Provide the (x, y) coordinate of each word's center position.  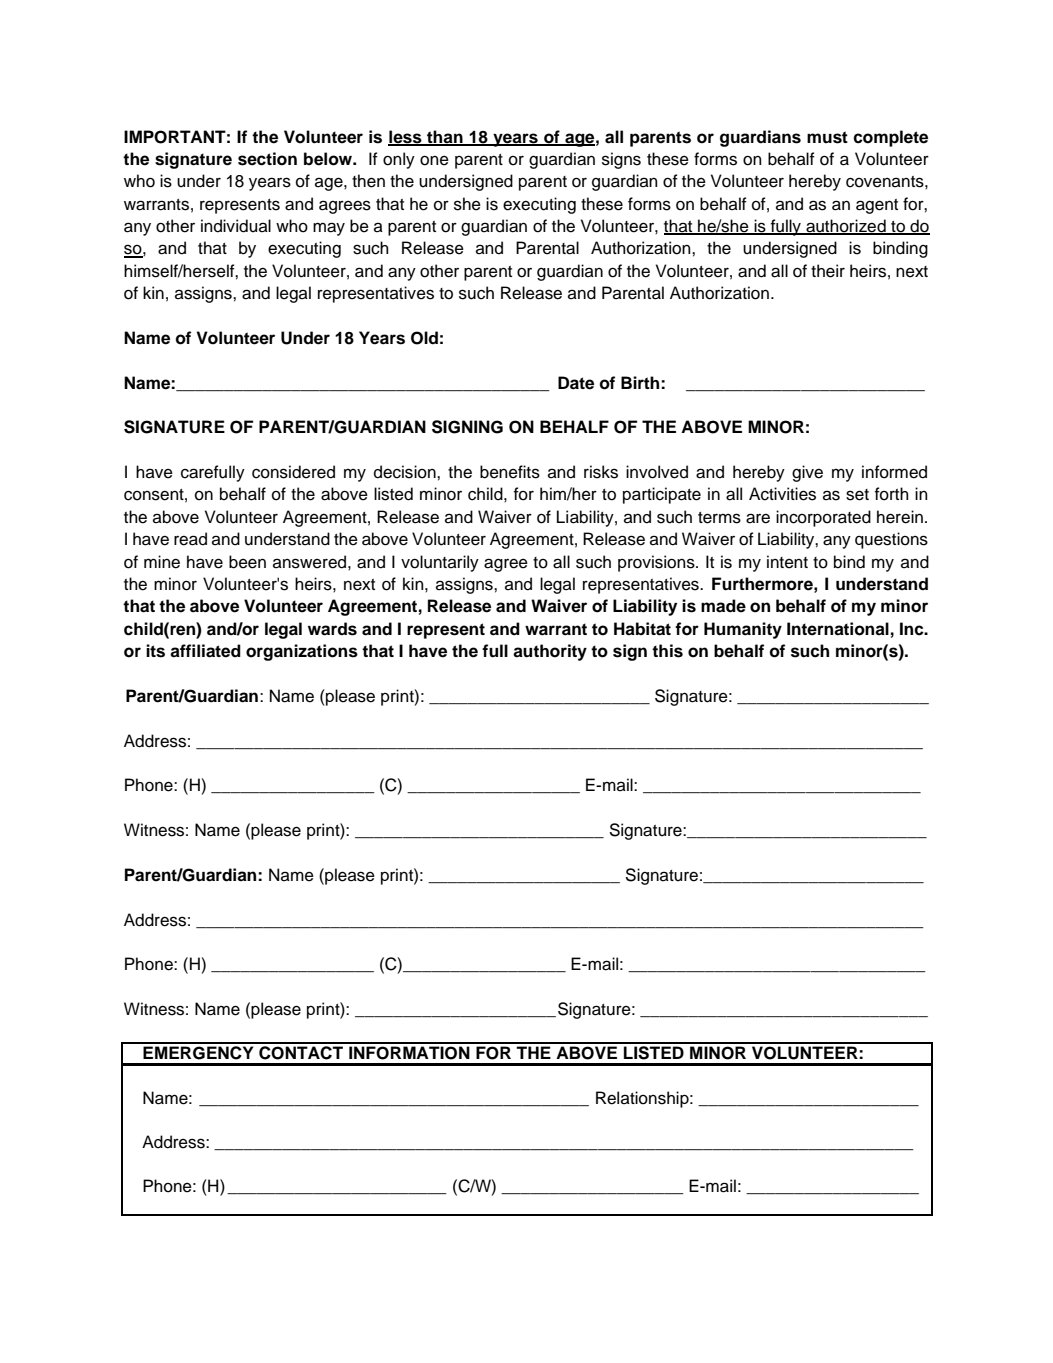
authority (550, 652)
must (827, 137)
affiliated (205, 651)
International (838, 629)
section (267, 159)
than (445, 137)
